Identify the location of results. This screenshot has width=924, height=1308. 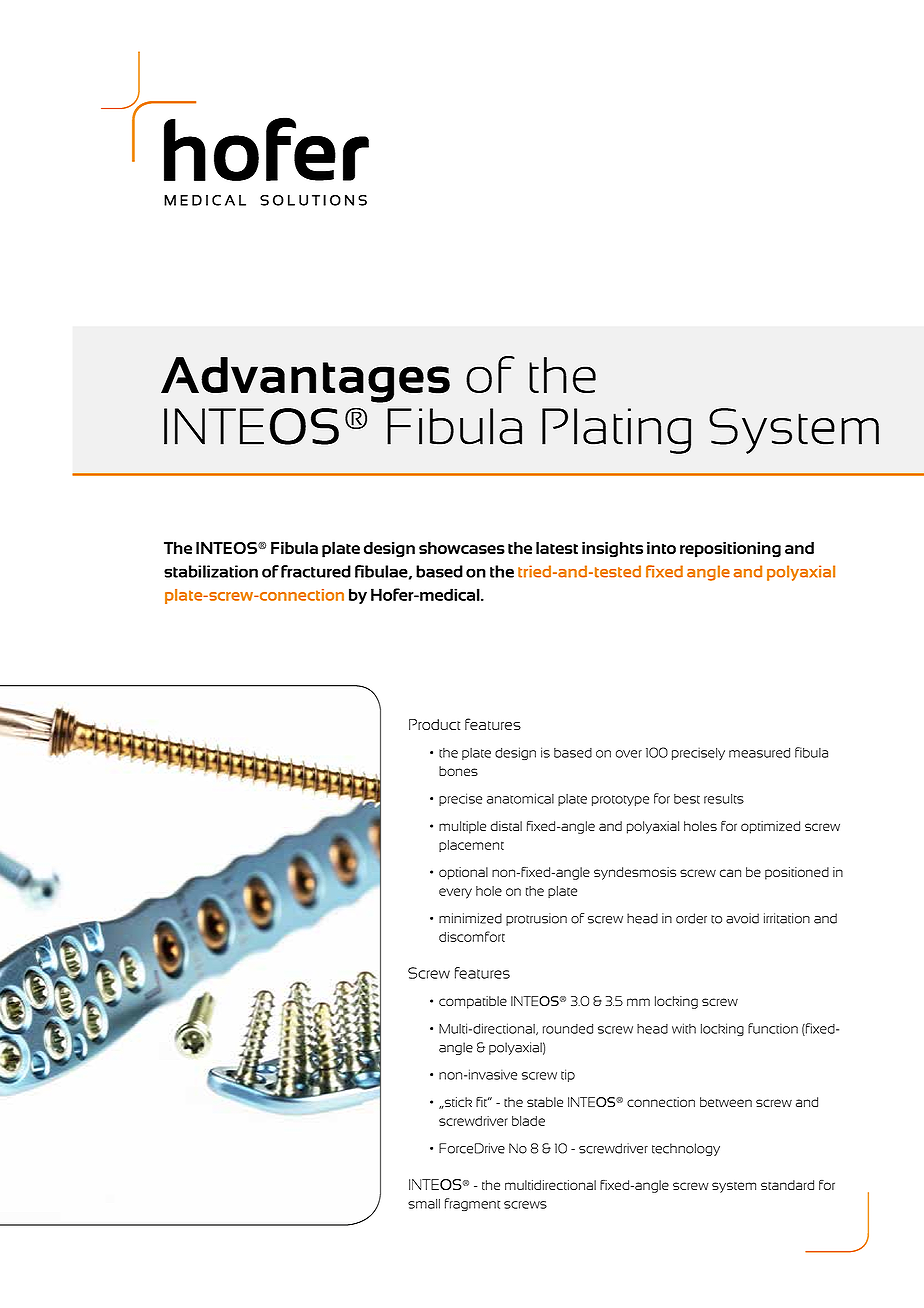
(724, 799).
